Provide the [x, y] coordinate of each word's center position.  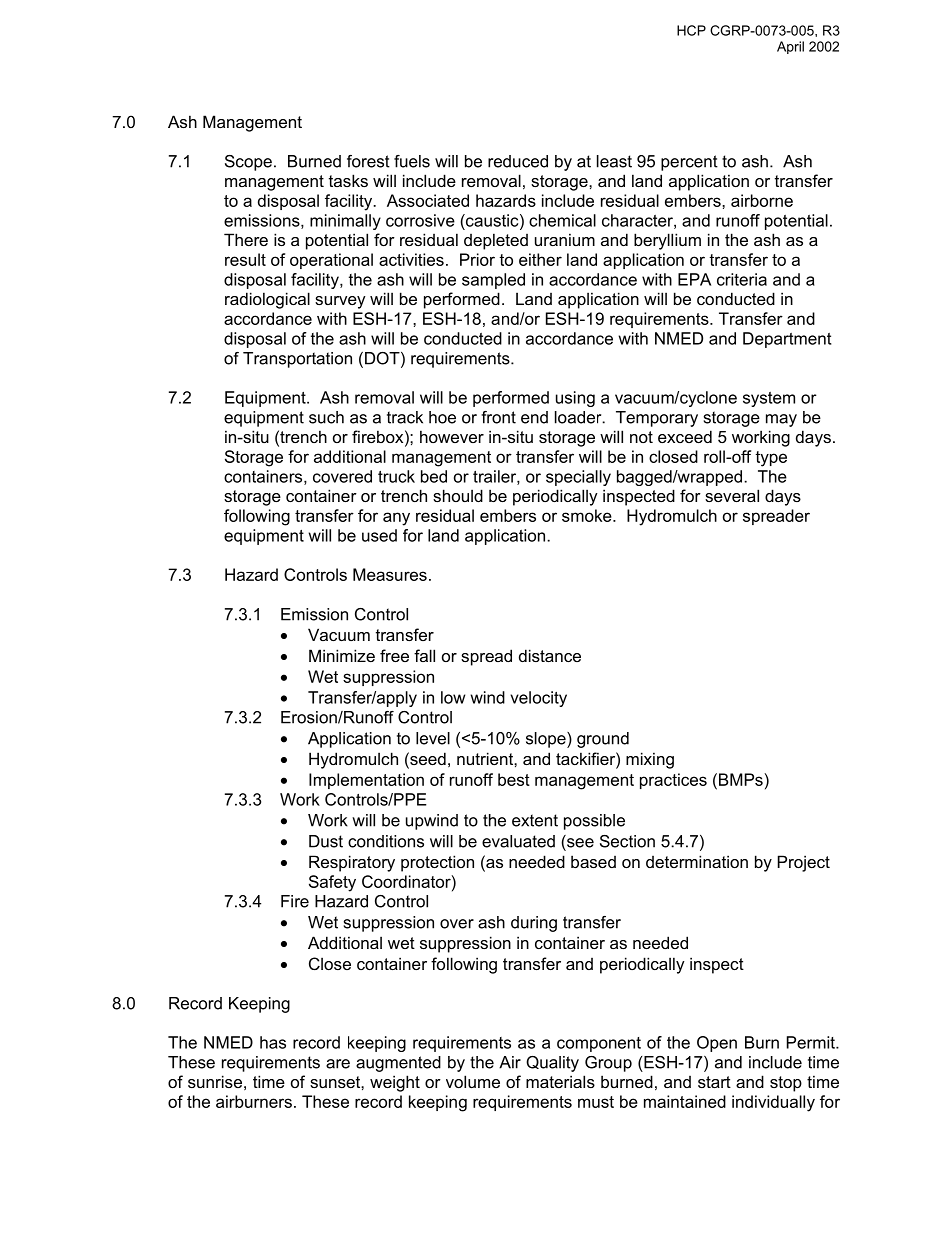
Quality [552, 1064]
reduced [518, 161]
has [273, 1042]
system [769, 399]
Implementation [366, 781]
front [498, 417]
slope [547, 740]
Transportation [297, 360]
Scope [248, 163]
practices [673, 781]
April [790, 47]
